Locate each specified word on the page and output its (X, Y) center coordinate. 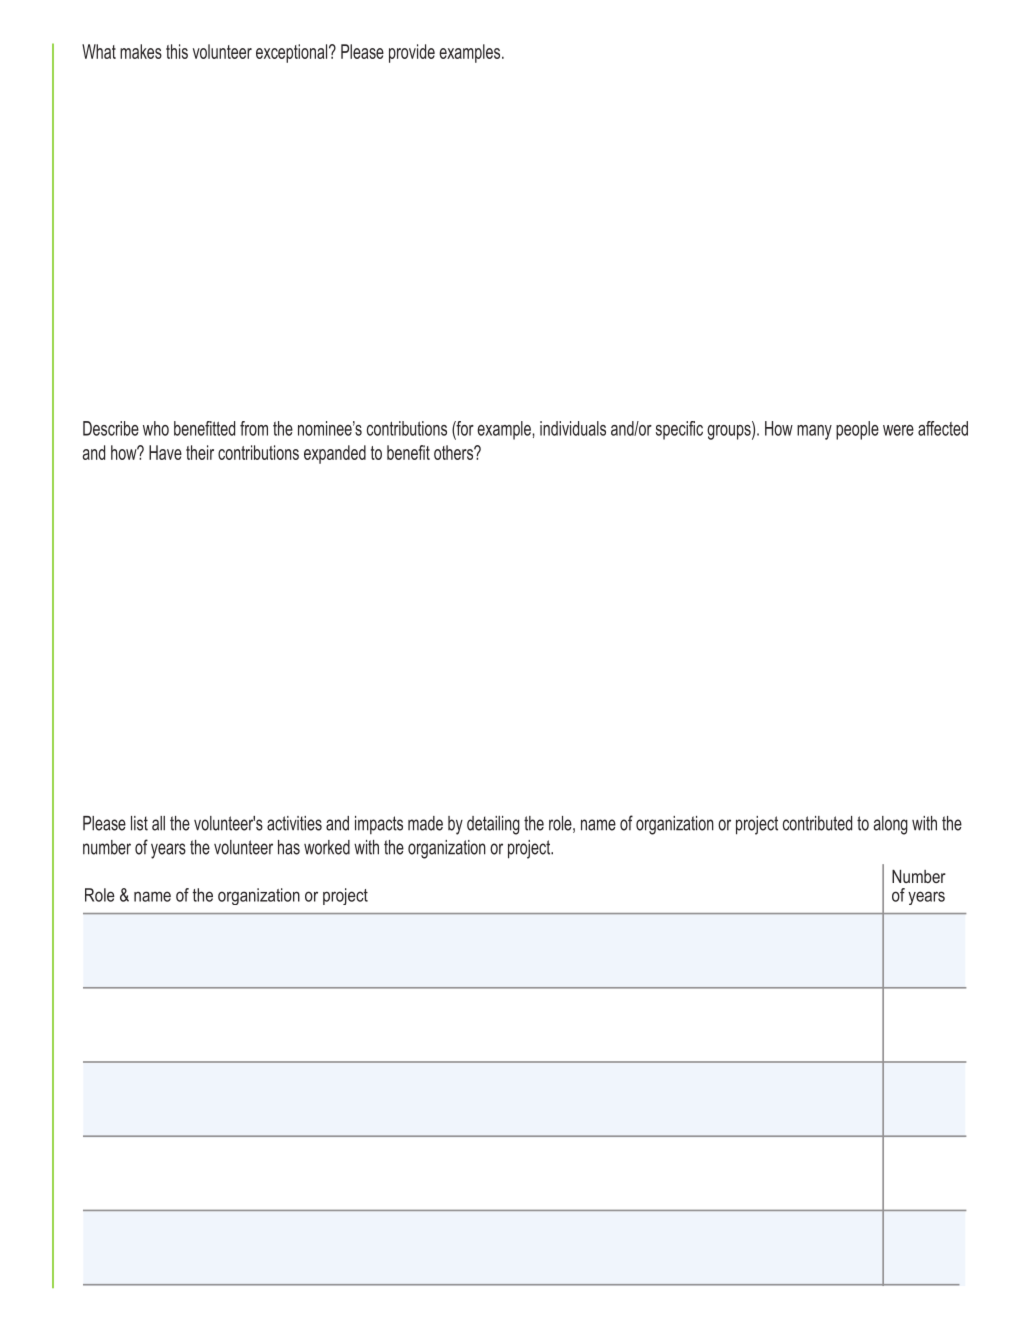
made (425, 823)
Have (165, 452)
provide (412, 53)
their (200, 452)
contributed (817, 823)
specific (679, 430)
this (177, 51)
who (156, 428)
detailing (493, 825)
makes (141, 51)
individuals (573, 428)
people (857, 430)
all (158, 823)
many (814, 432)
